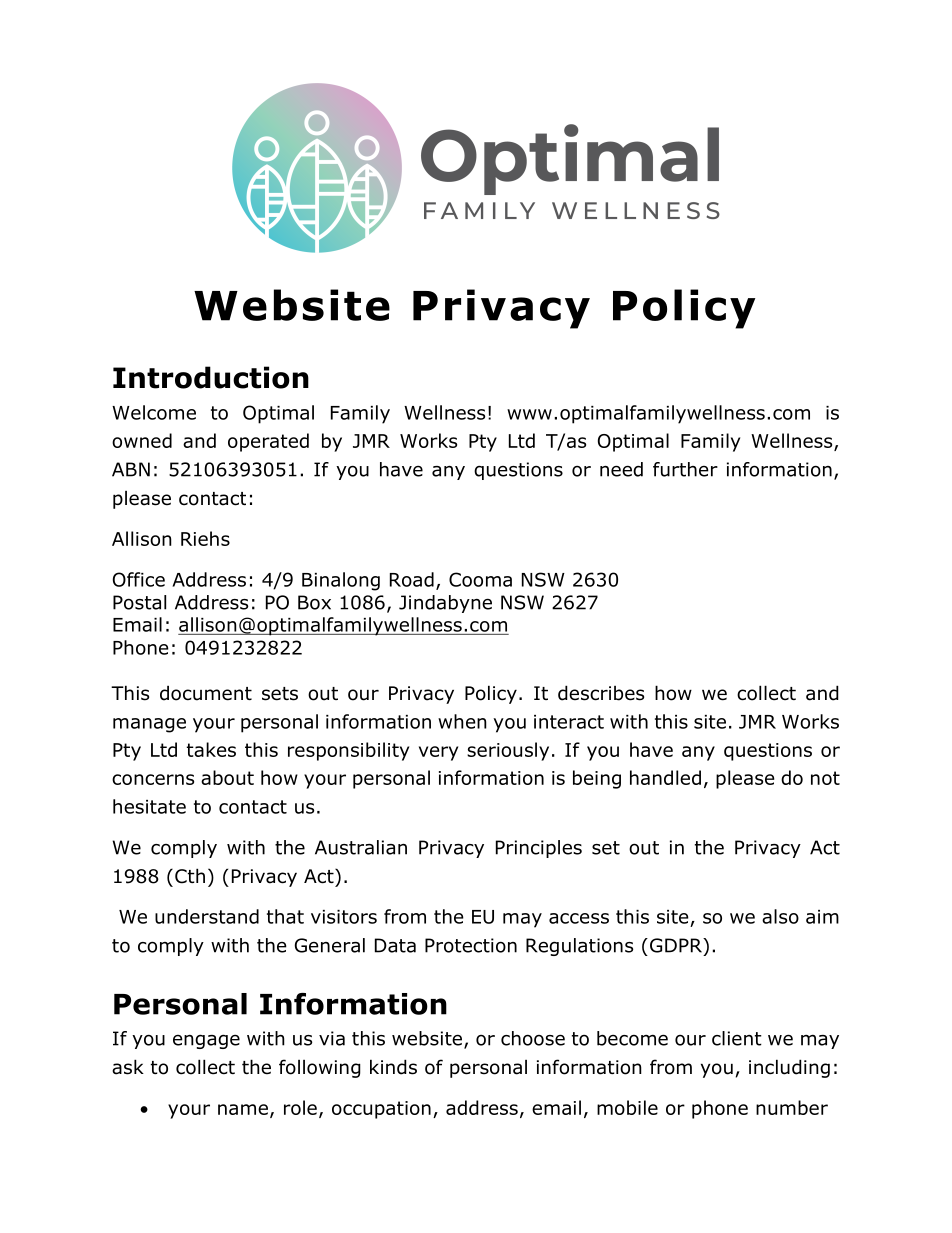  Describe the element at coordinates (211, 749) in the document. I see `takes` at that location.
